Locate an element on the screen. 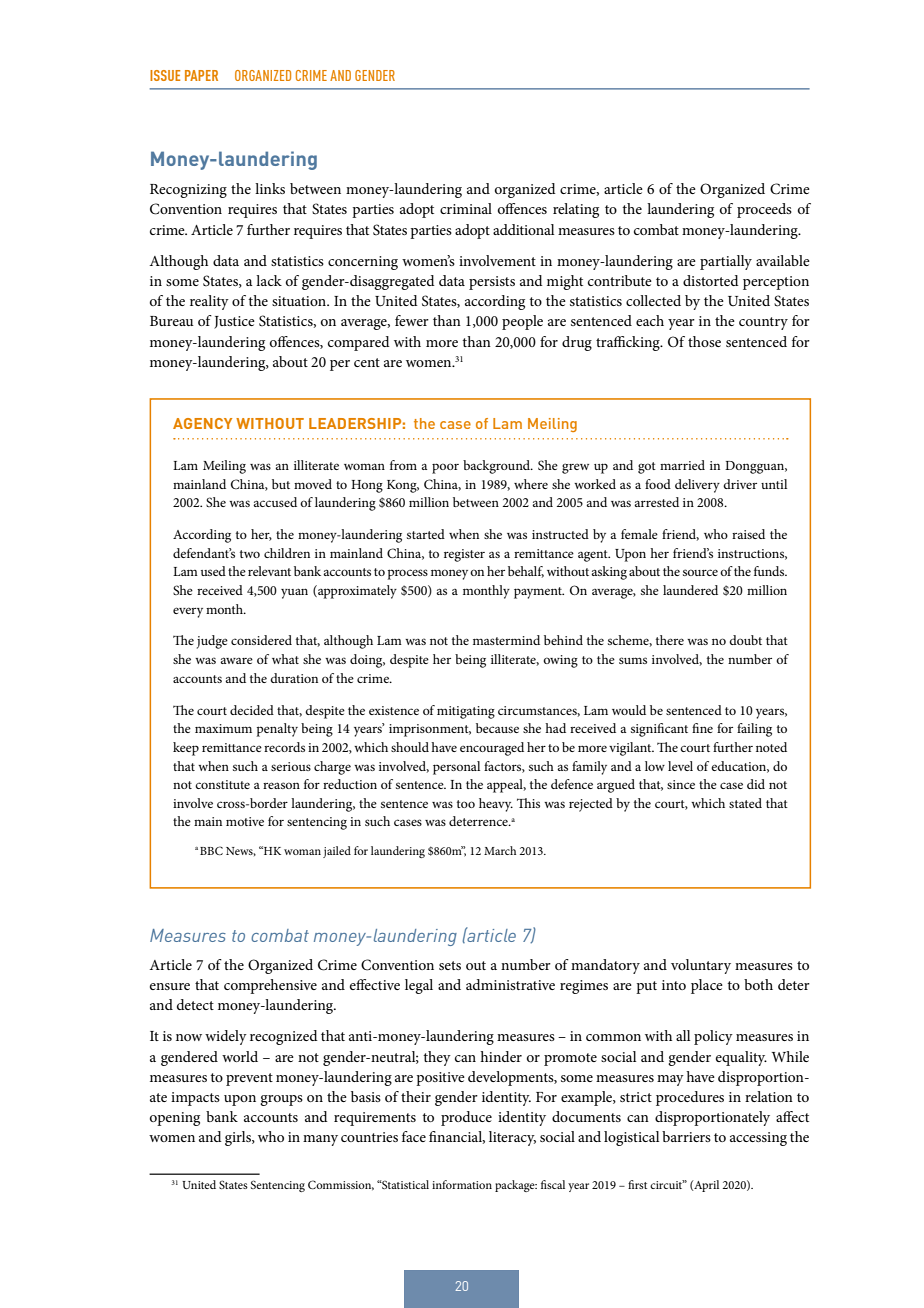 This screenshot has width=924, height=1308. considered is located at coordinates (261, 640).
